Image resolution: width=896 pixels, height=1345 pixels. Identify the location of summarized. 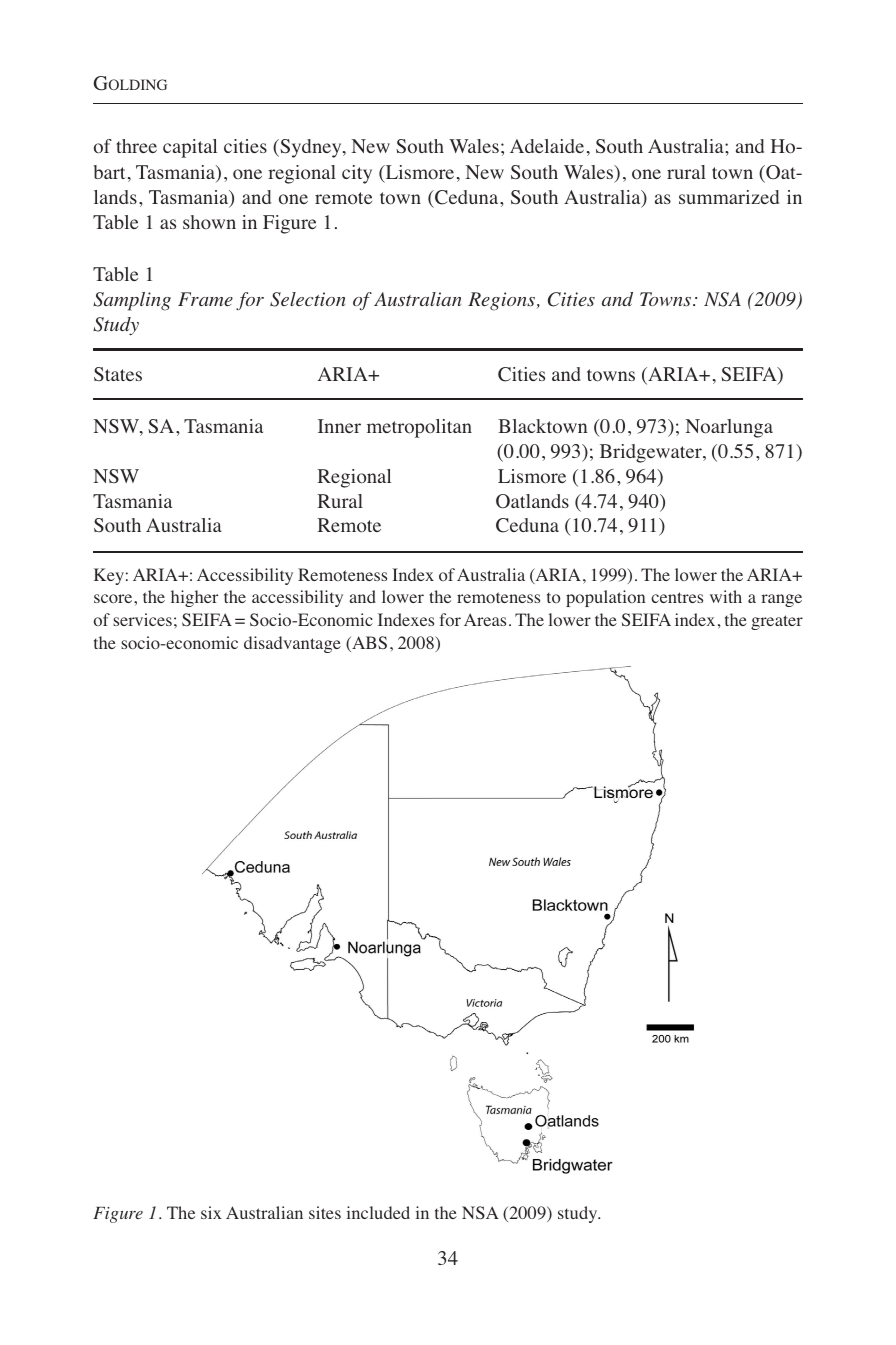
(729, 197).
